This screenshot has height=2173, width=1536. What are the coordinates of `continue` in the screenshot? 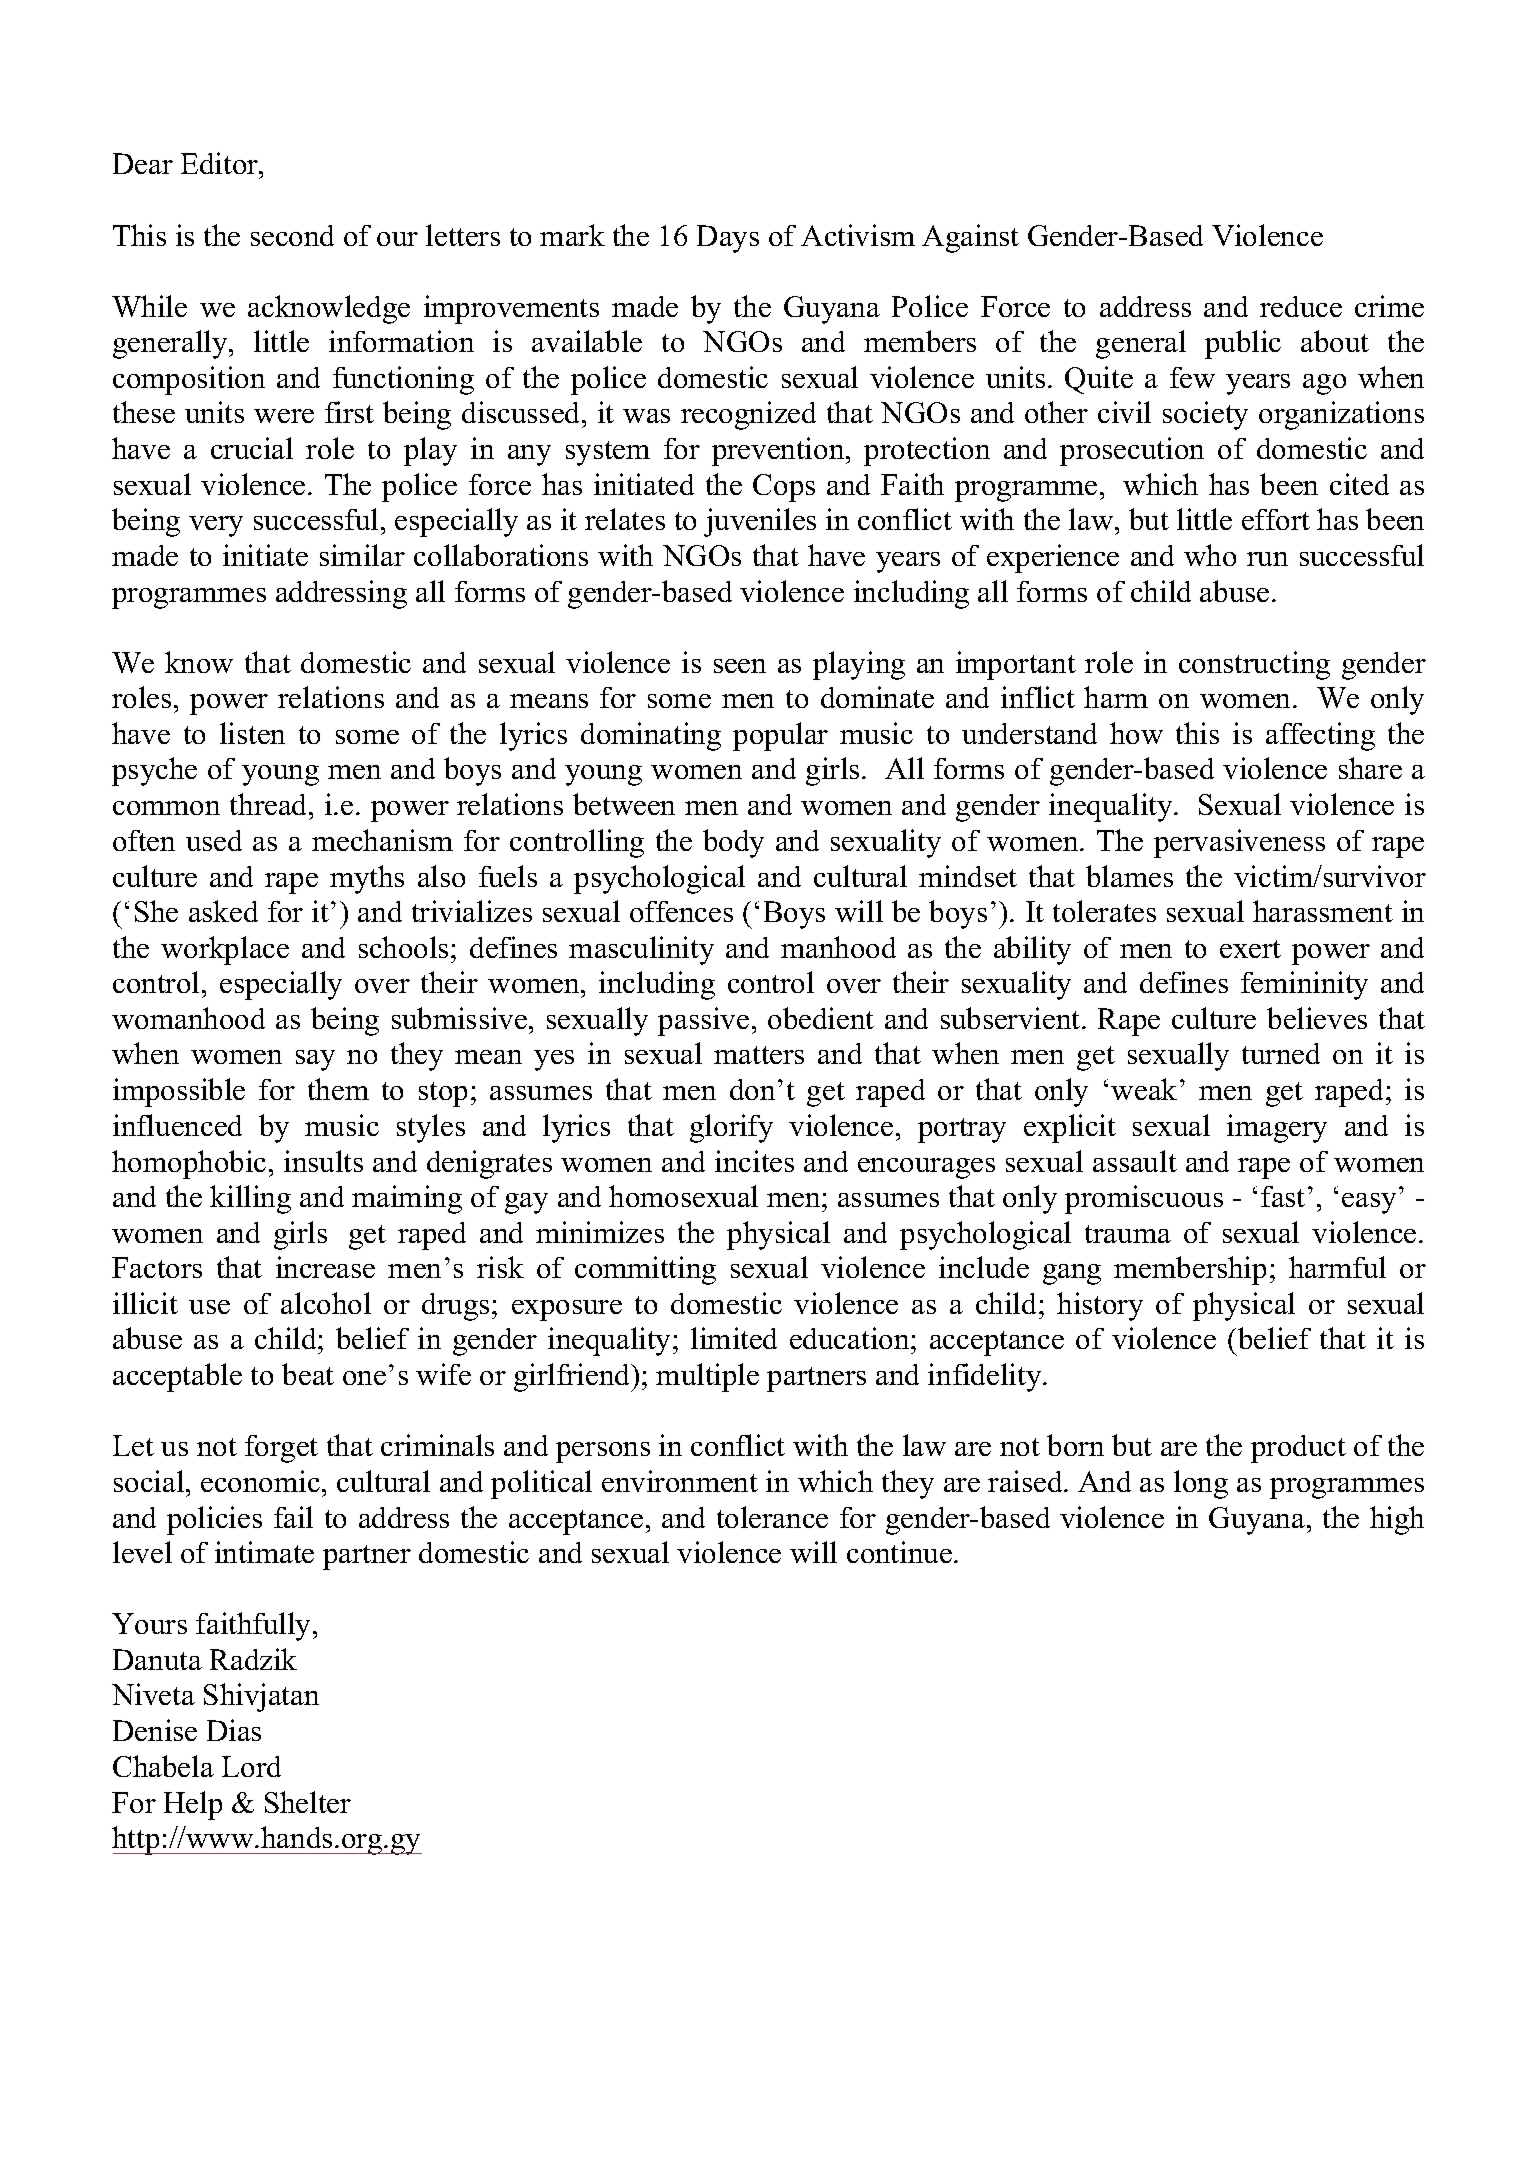 It's located at (901, 1552).
